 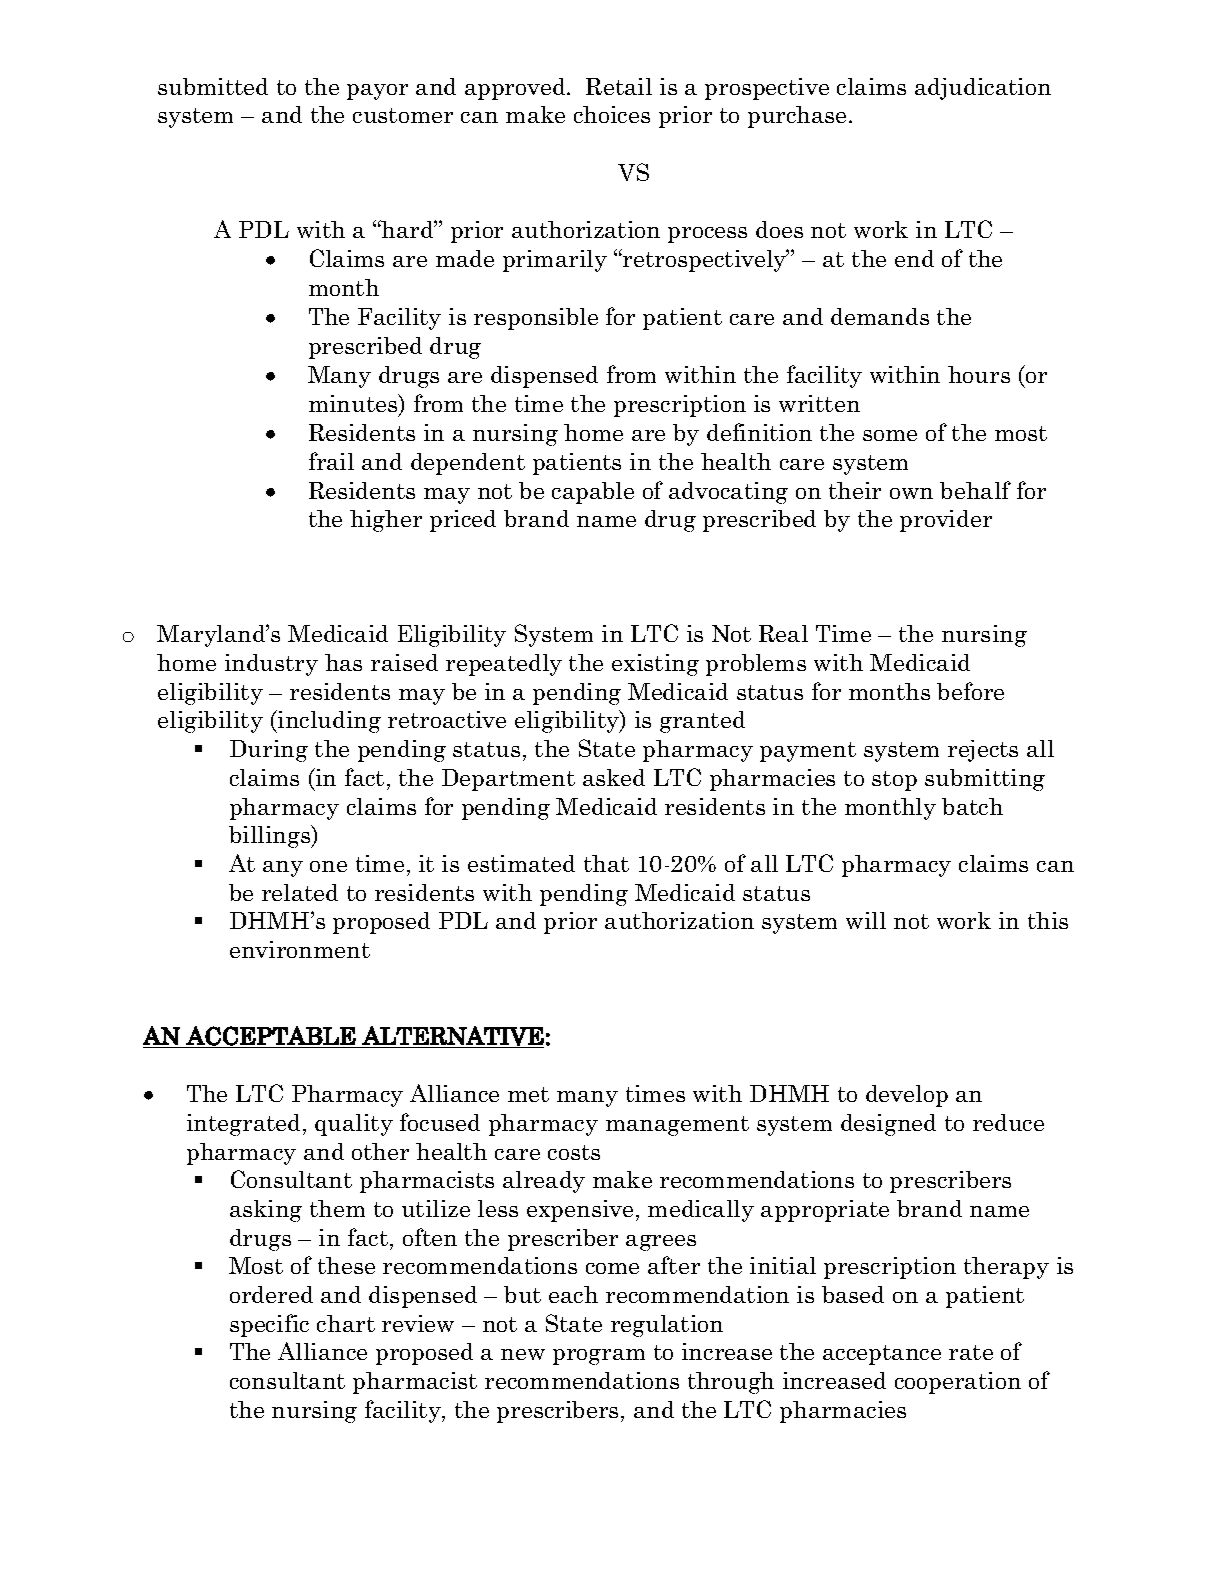 I want to click on adjudication, so click(x=983, y=89).
